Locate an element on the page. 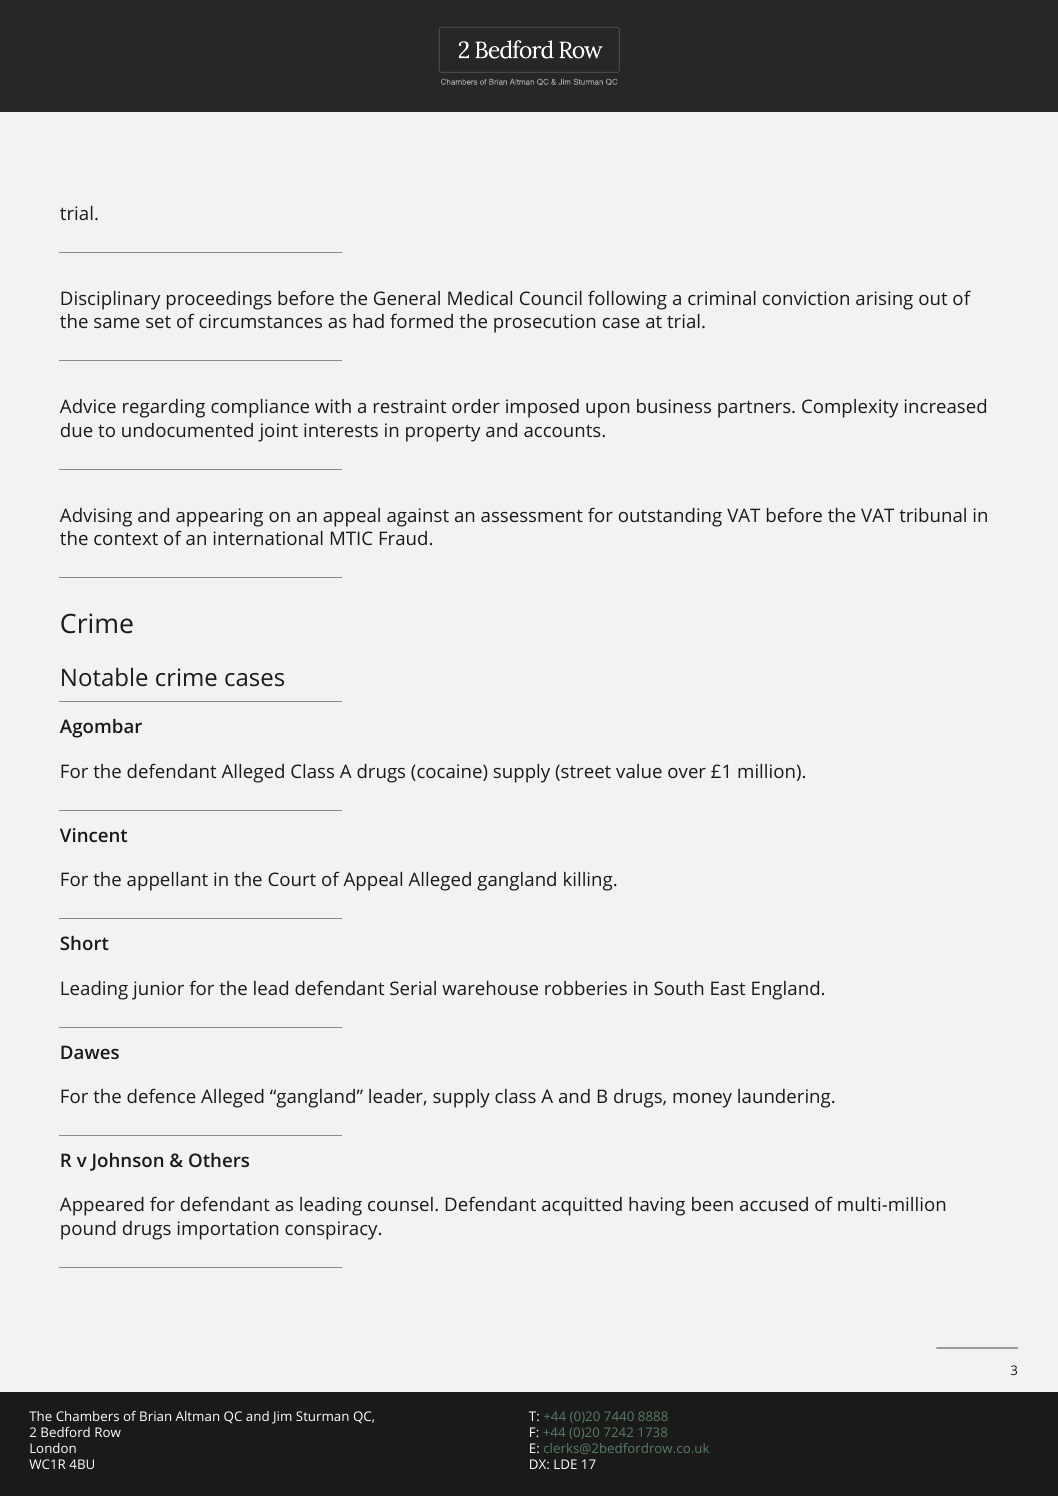  tribunal is located at coordinates (932, 515).
